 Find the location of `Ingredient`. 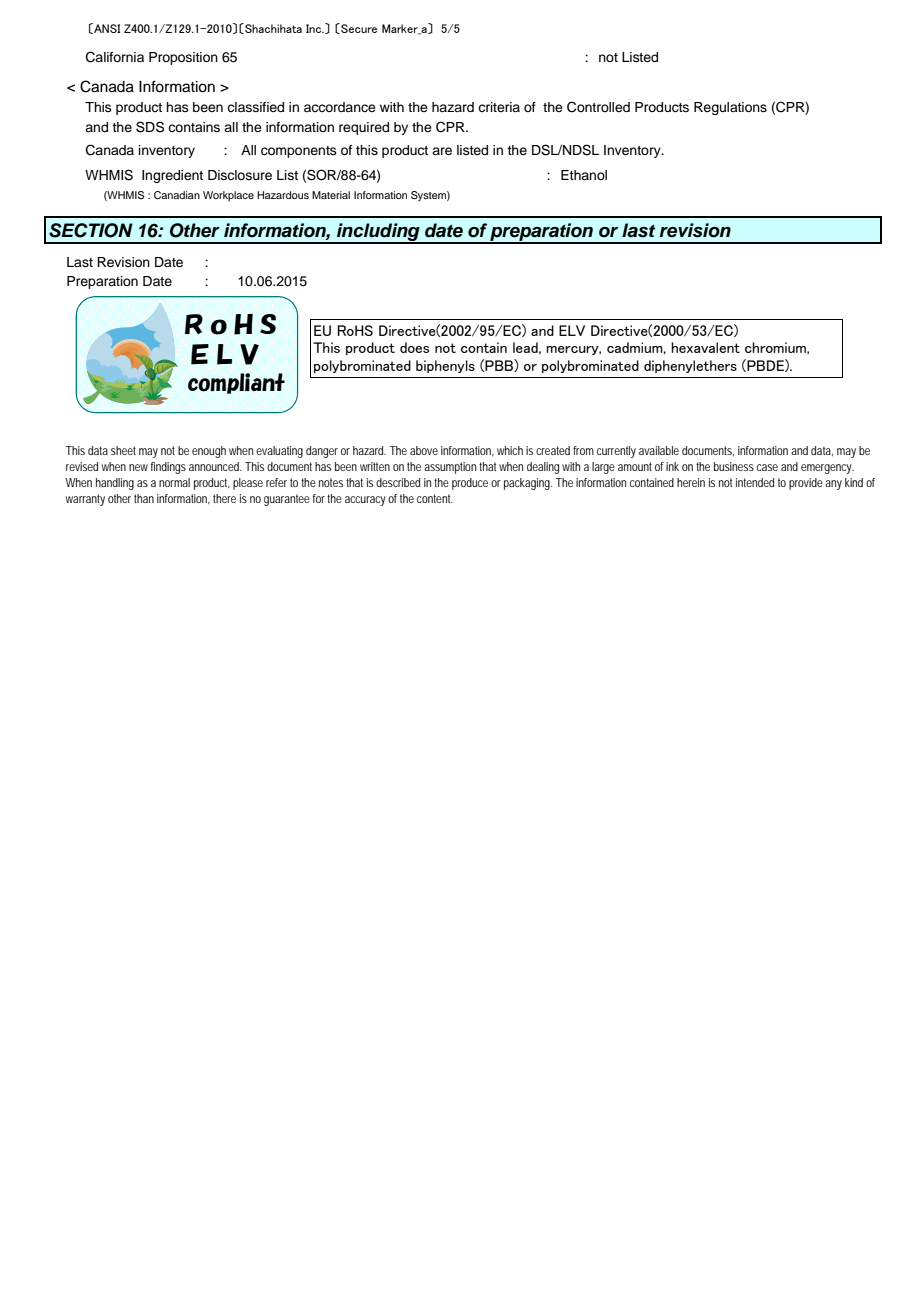

Ingredient is located at coordinates (172, 176).
